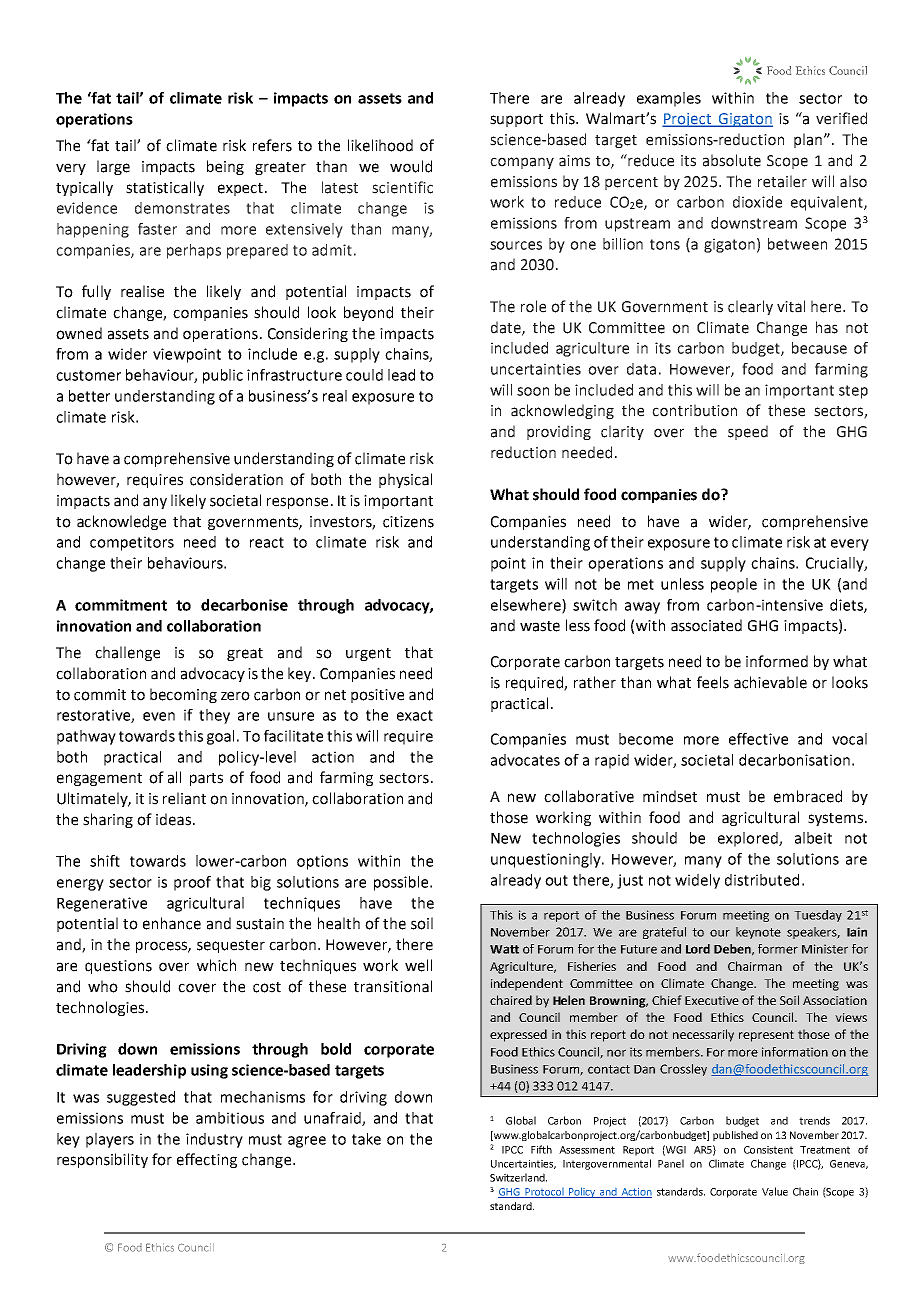 Image resolution: width=924 pixels, height=1308 pixels. Describe the element at coordinates (504, 949) in the screenshot. I see `Watt` at that location.
